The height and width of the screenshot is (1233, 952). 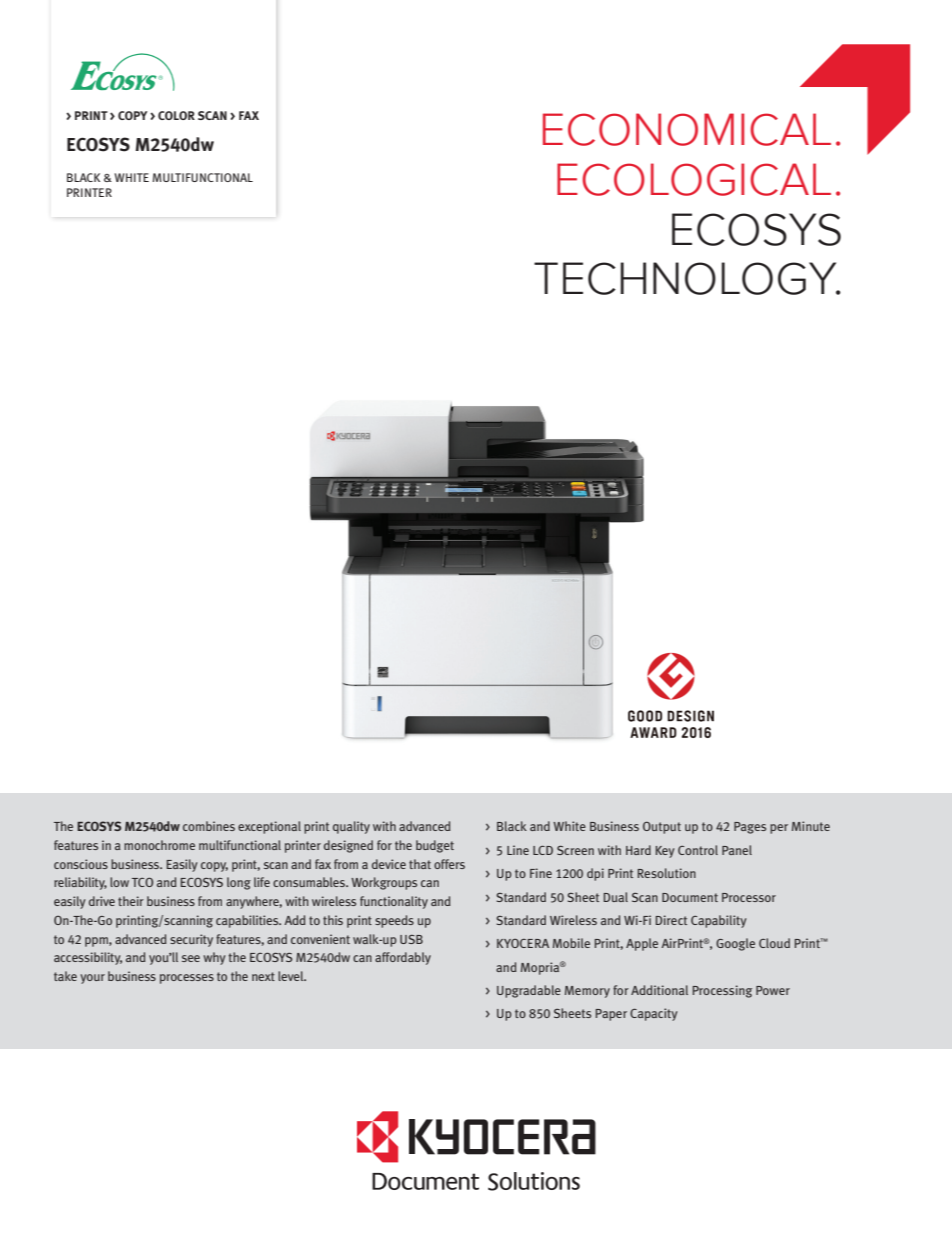 What do you see at coordinates (694, 179) in the screenshot?
I see `ECOLOGICAL` at bounding box center [694, 179].
